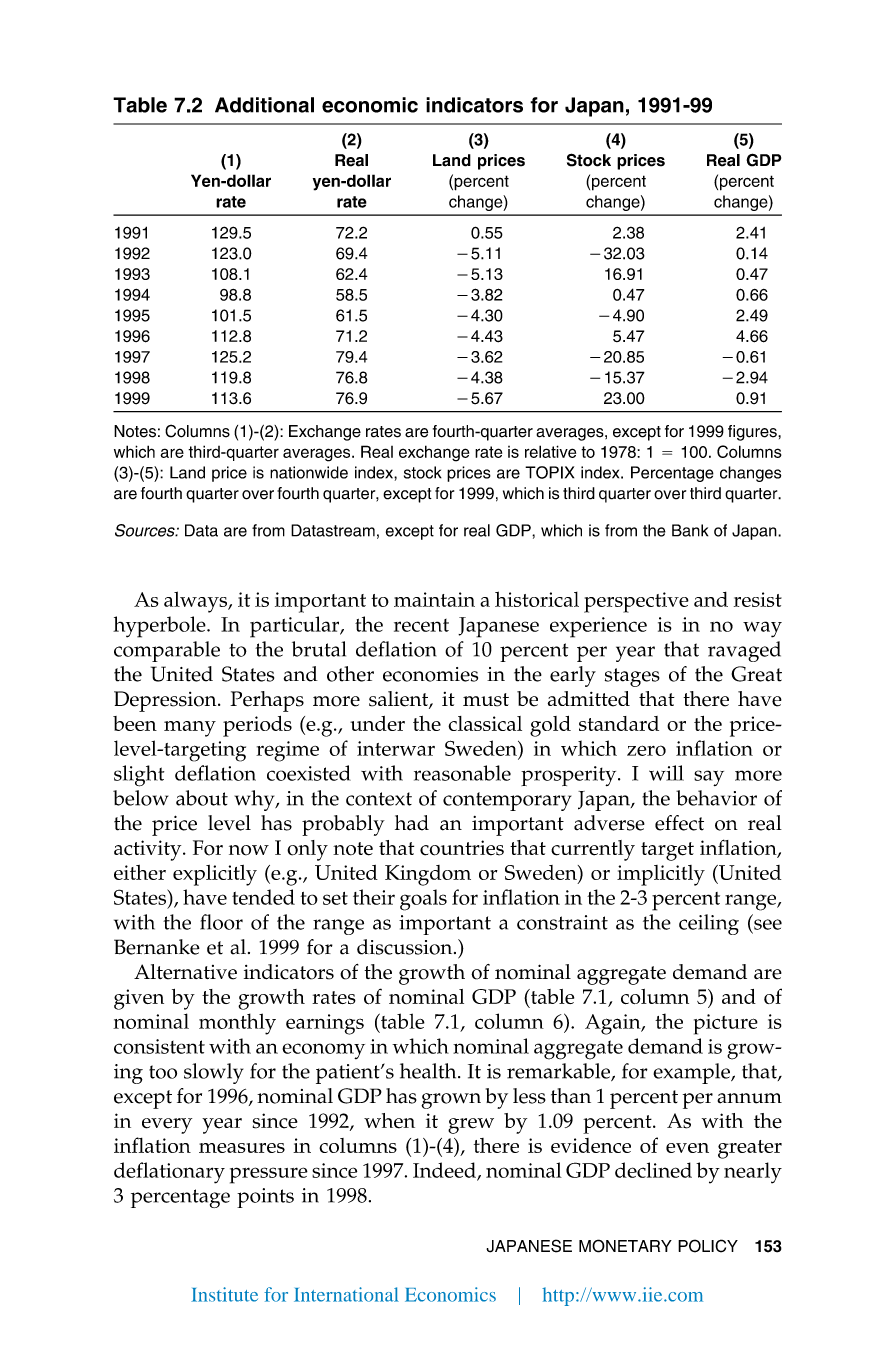 The width and height of the page is (896, 1345). What do you see at coordinates (679, 823) in the page?
I see `effect` at bounding box center [679, 823].
